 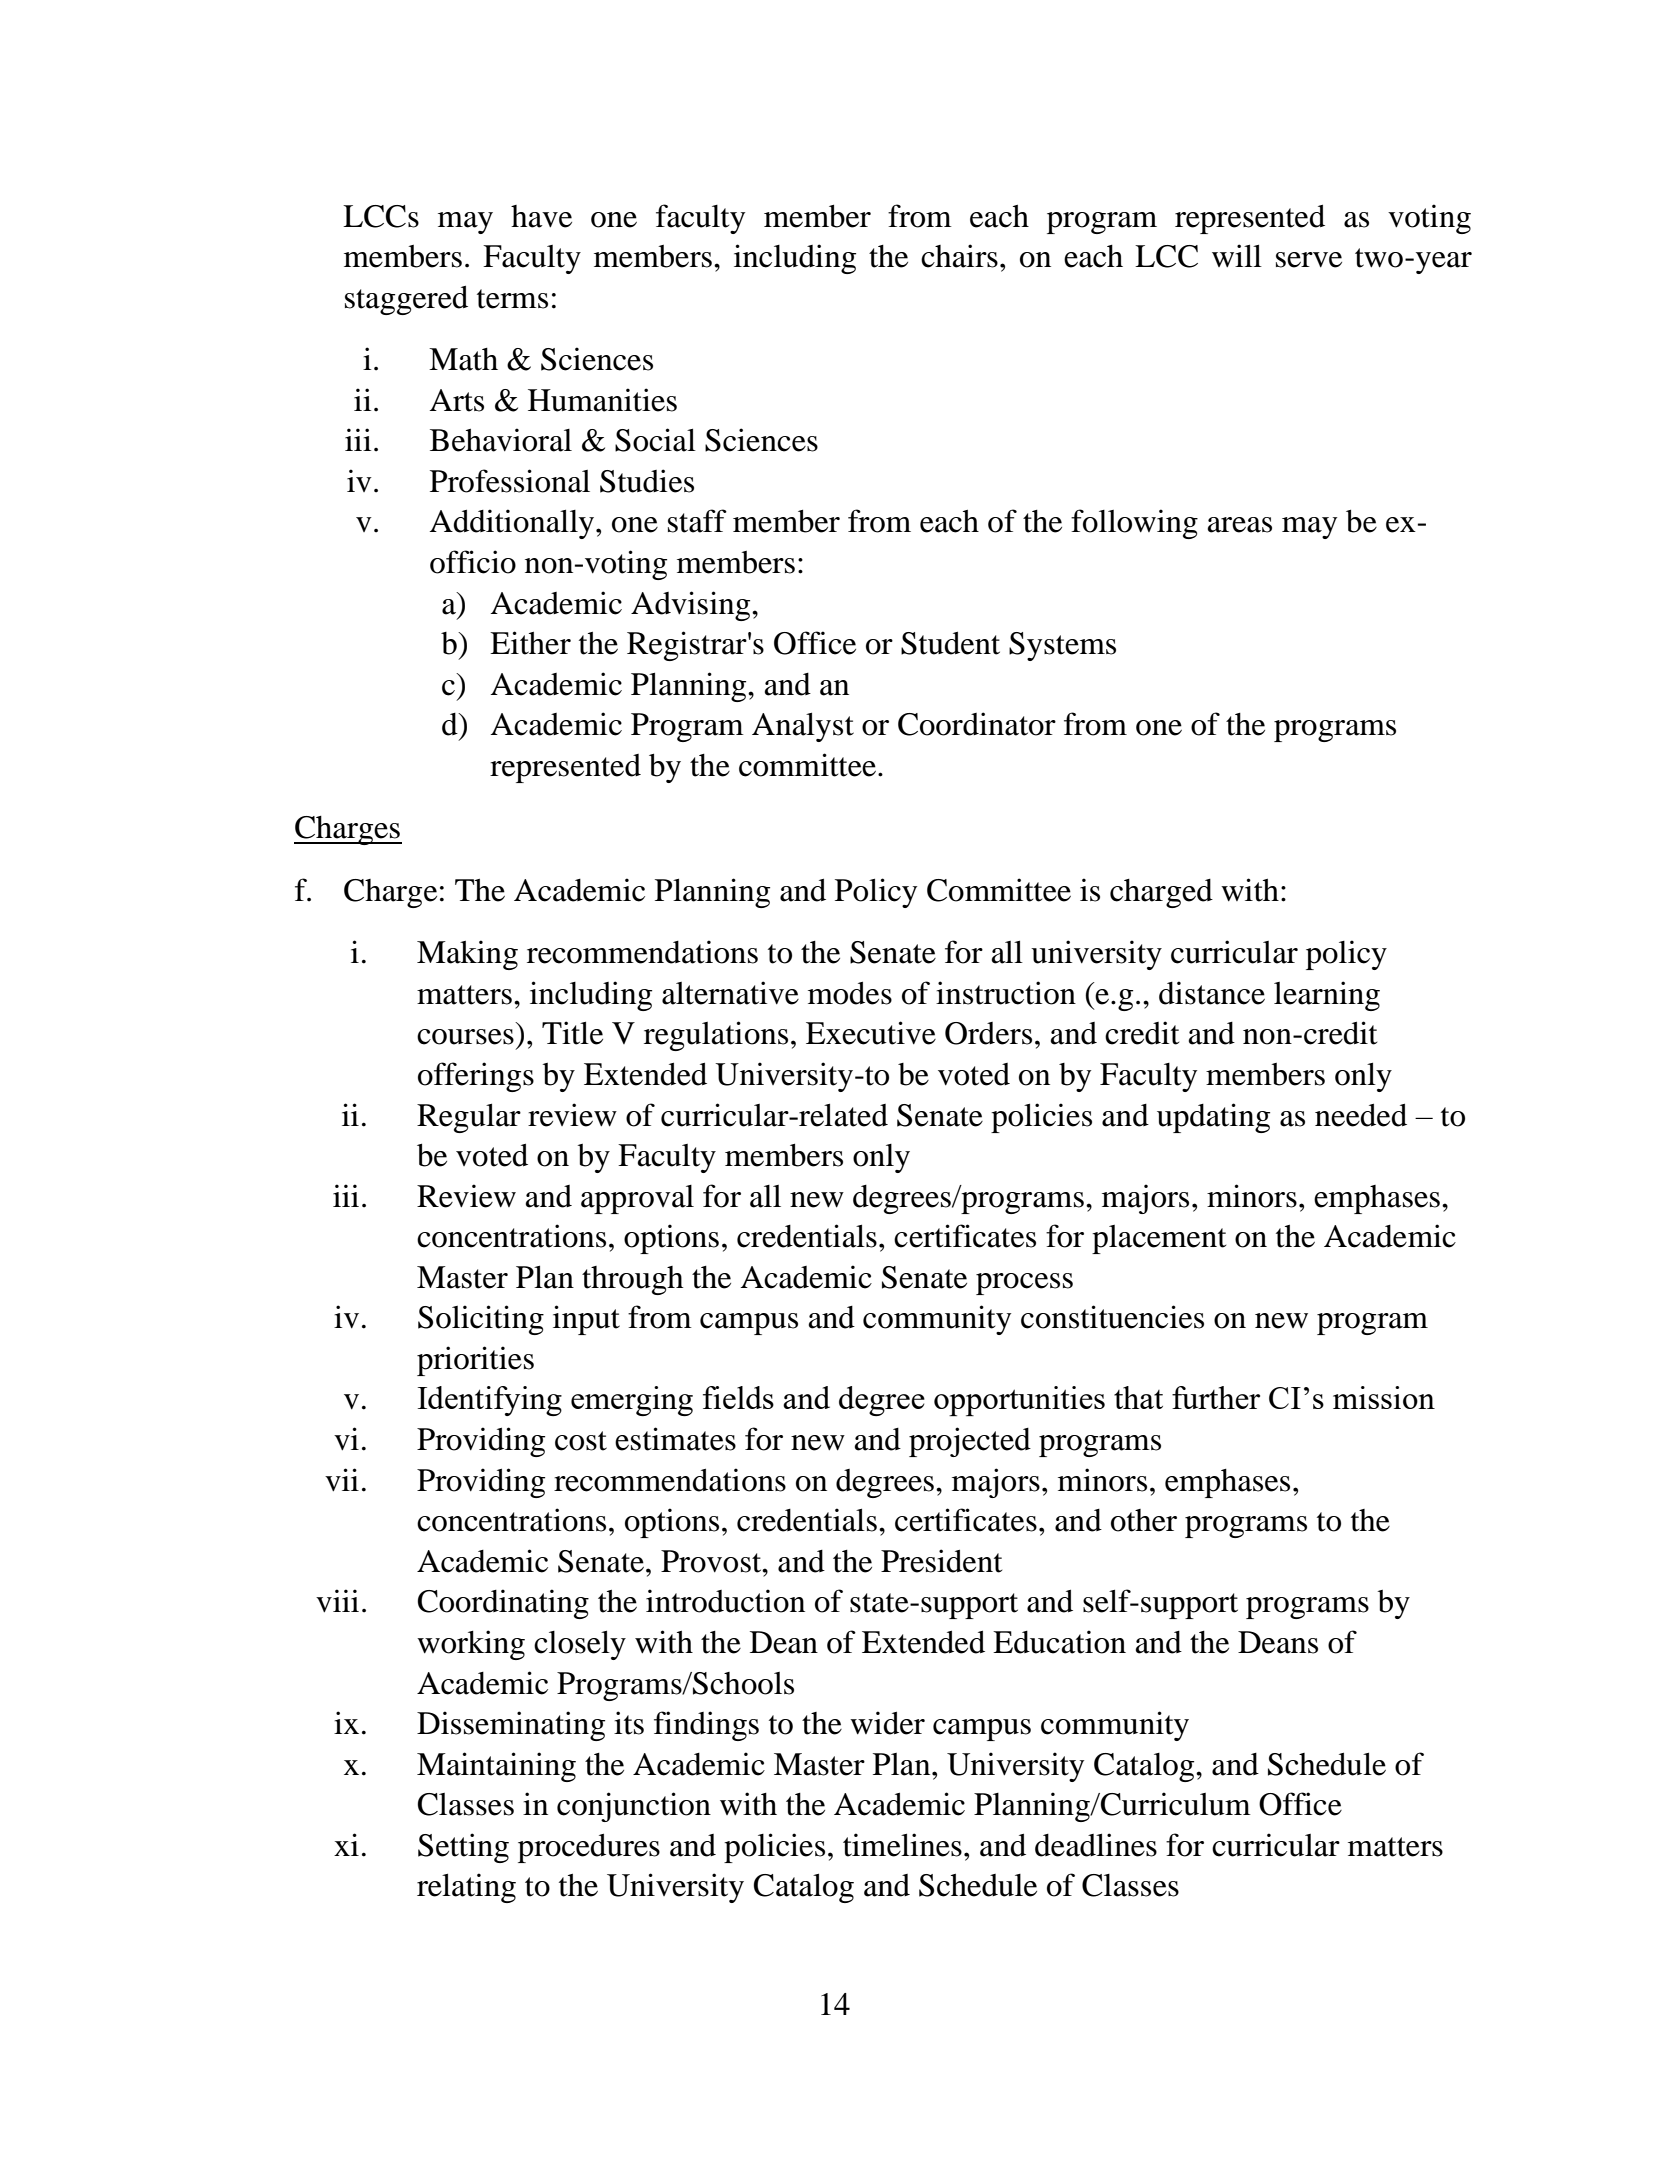 What do you see at coordinates (738, 1397) in the screenshot?
I see `fields` at bounding box center [738, 1397].
